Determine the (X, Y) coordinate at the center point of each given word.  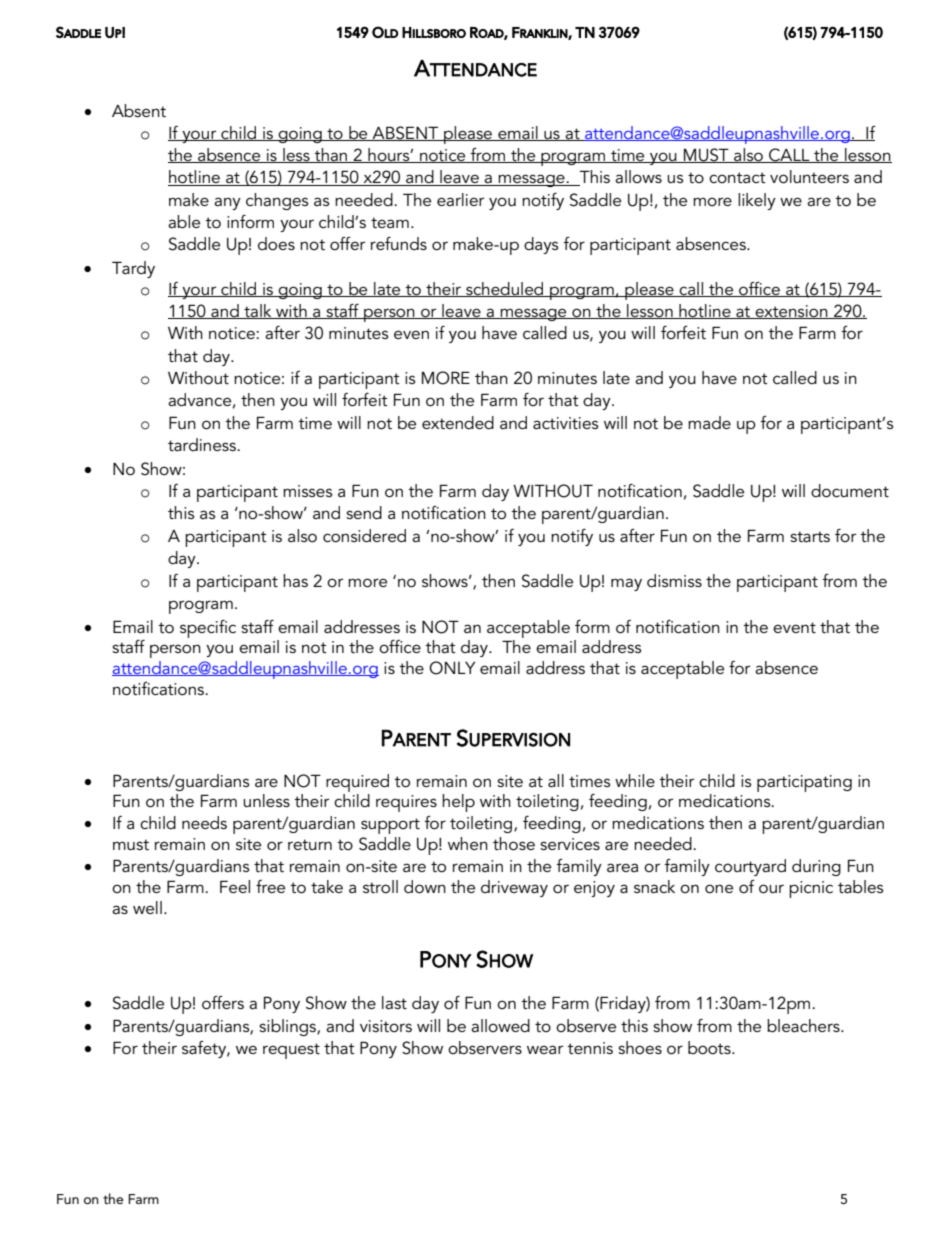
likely (757, 201)
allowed (500, 1025)
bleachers (804, 1025)
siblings (288, 1027)
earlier (460, 199)
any (227, 203)
